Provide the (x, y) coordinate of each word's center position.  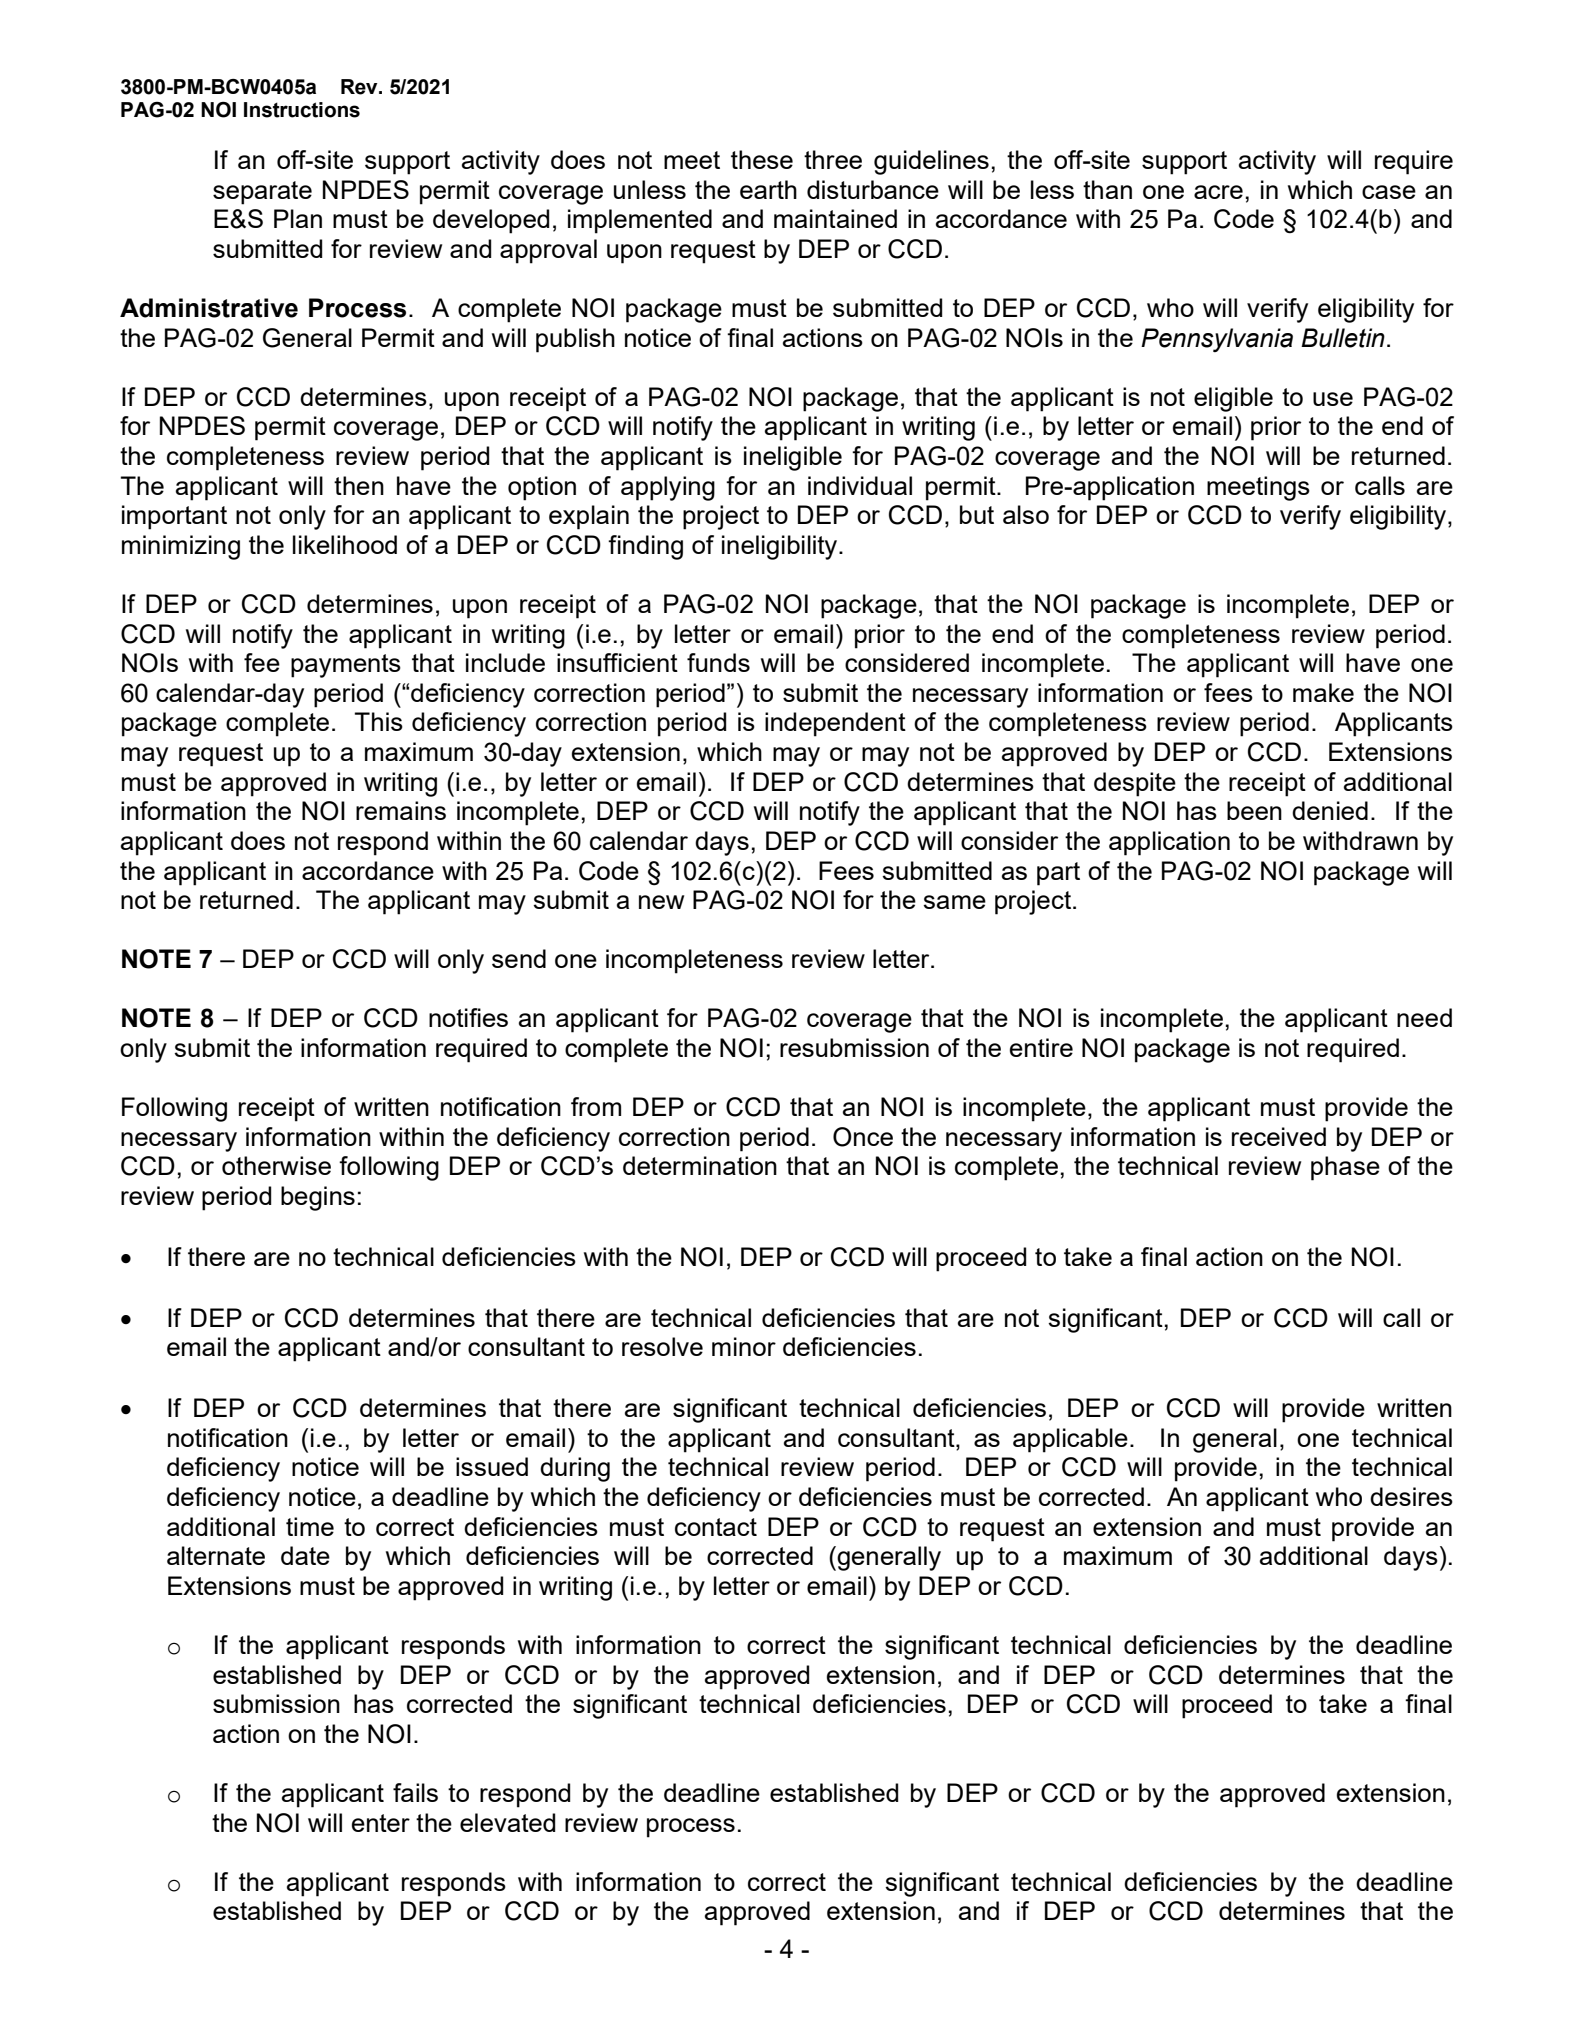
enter (381, 1823)
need (1424, 1017)
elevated (507, 1822)
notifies (468, 1017)
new (661, 902)
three (833, 159)
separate (262, 193)
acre (1218, 192)
